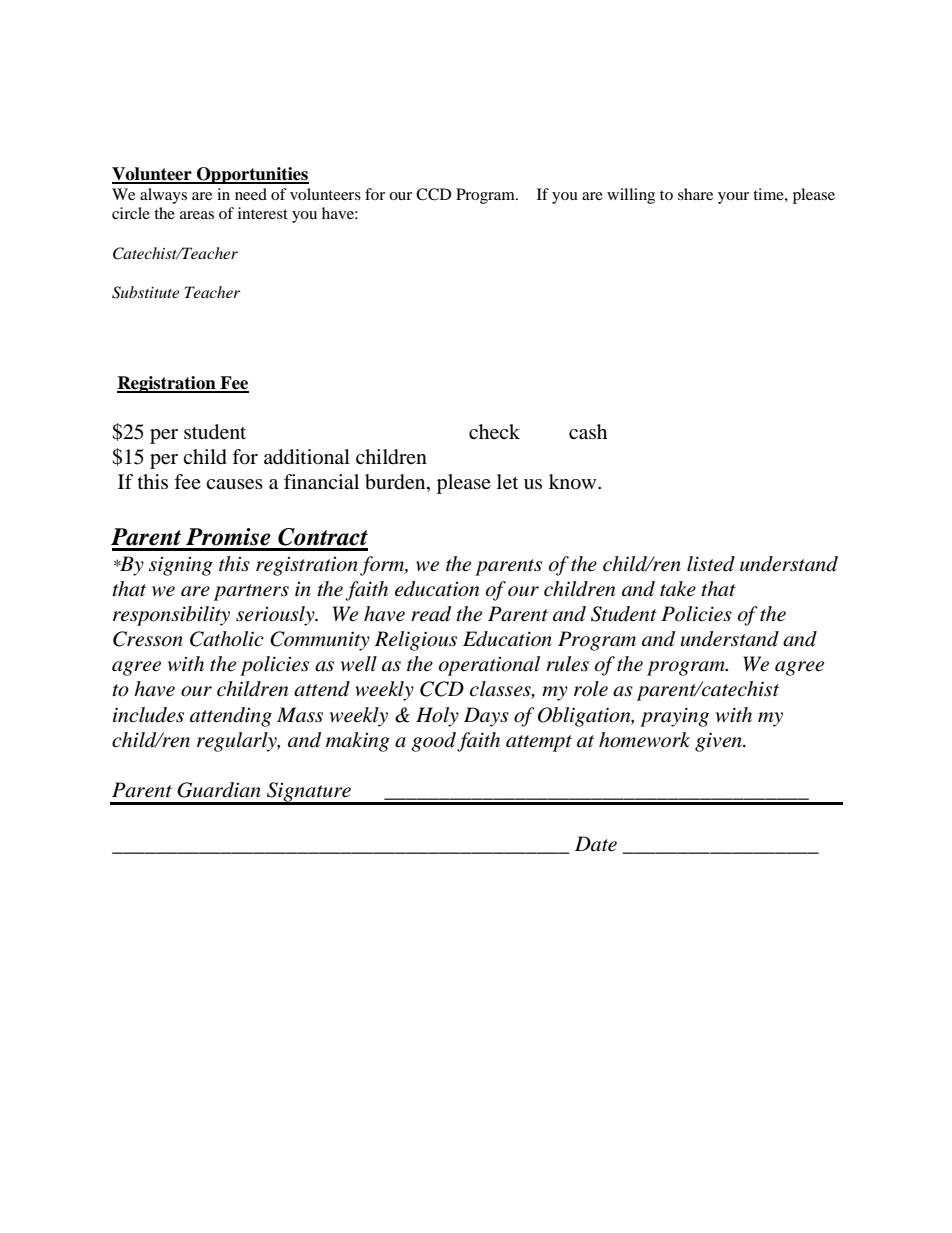 Image resolution: width=952 pixels, height=1233 pixels. What do you see at coordinates (234, 484) in the screenshot?
I see `causes` at bounding box center [234, 484].
